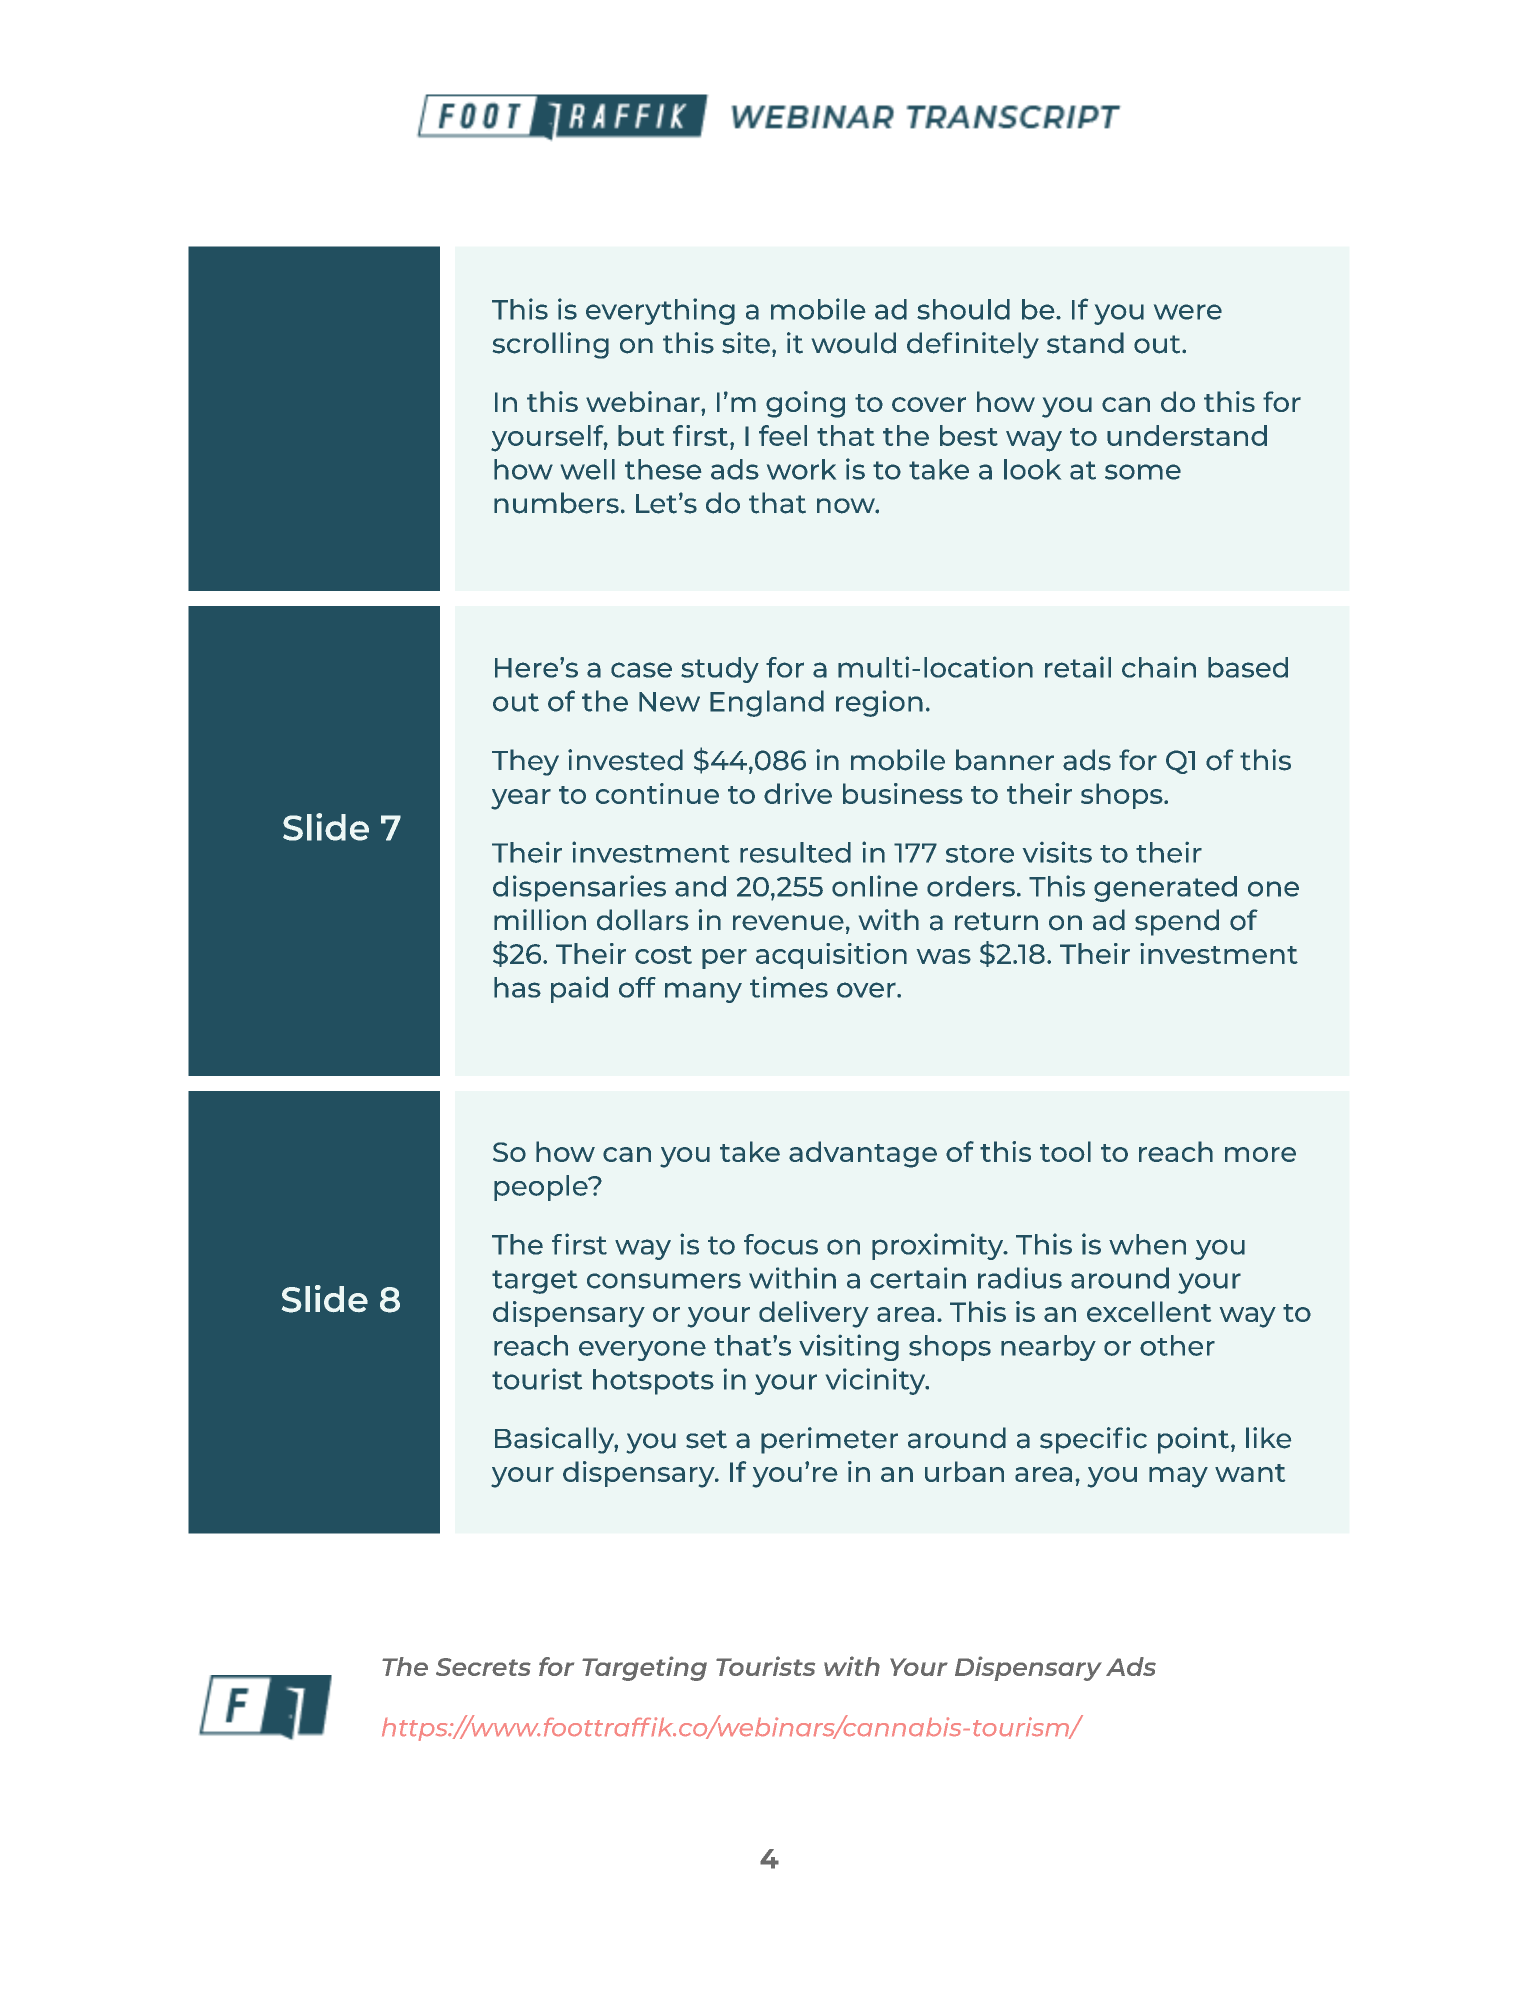  What do you see at coordinates (1177, 922) in the document?
I see `spend` at bounding box center [1177, 922].
